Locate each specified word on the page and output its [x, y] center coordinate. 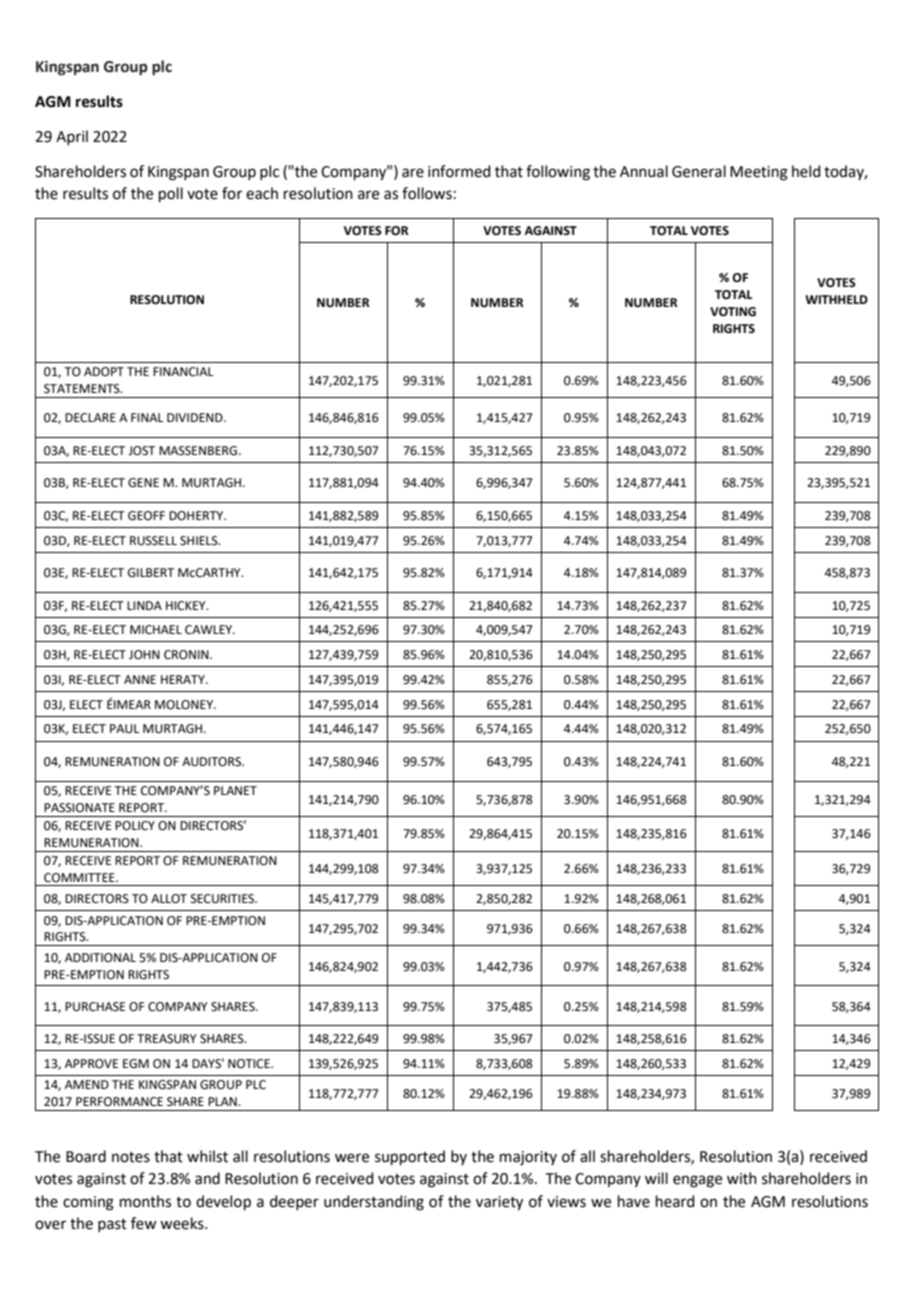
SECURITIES [224, 899]
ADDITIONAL [100, 958]
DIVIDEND [196, 417]
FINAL [147, 417]
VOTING [733, 312]
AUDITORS [212, 762]
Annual [644, 171]
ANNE [140, 679]
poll [171, 194]
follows [427, 193]
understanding [374, 1203]
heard [675, 1201]
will [656, 1178]
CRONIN [187, 655]
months [145, 1201]
